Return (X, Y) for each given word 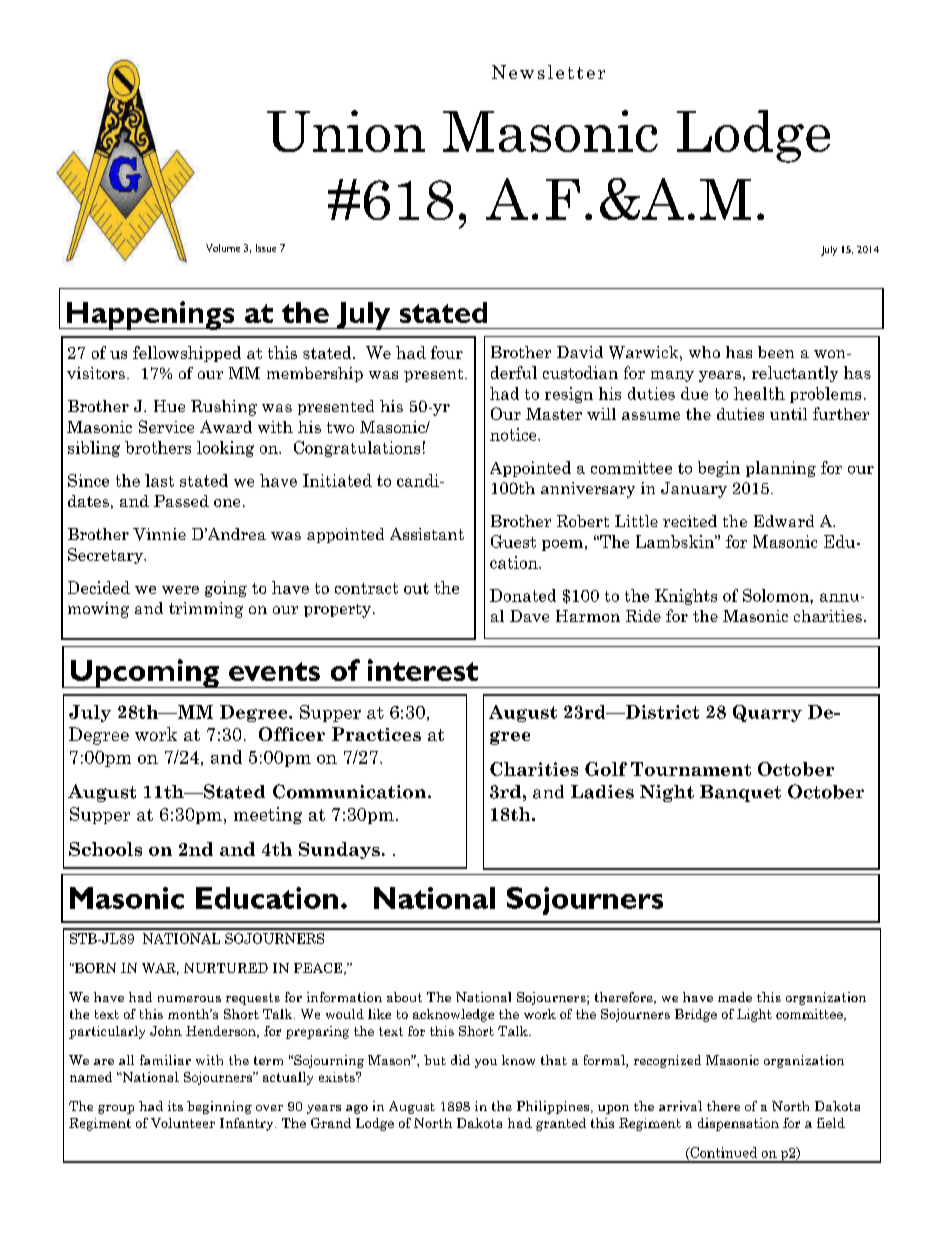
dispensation (738, 1124)
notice (514, 434)
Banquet (740, 793)
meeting (268, 815)
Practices (376, 734)
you (486, 1063)
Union (346, 131)
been (776, 352)
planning (781, 469)
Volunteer (183, 1123)
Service (166, 426)
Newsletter (548, 72)
